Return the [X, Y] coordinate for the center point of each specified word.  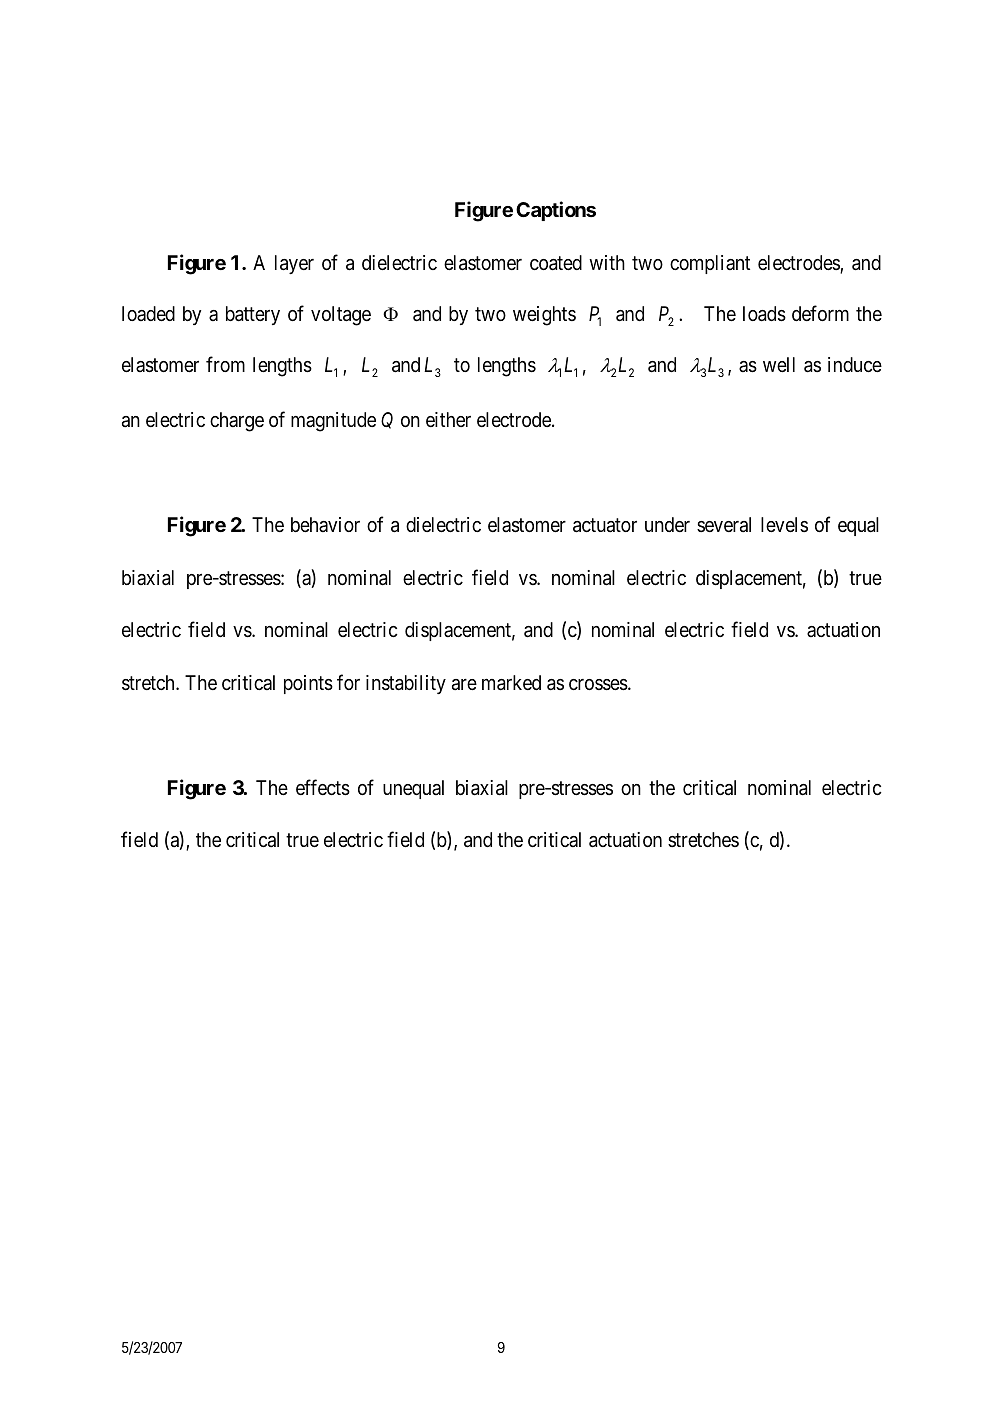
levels [784, 524]
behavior [325, 524]
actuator [605, 526]
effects [323, 787]
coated [556, 263]
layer [294, 264]
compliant [710, 264]
